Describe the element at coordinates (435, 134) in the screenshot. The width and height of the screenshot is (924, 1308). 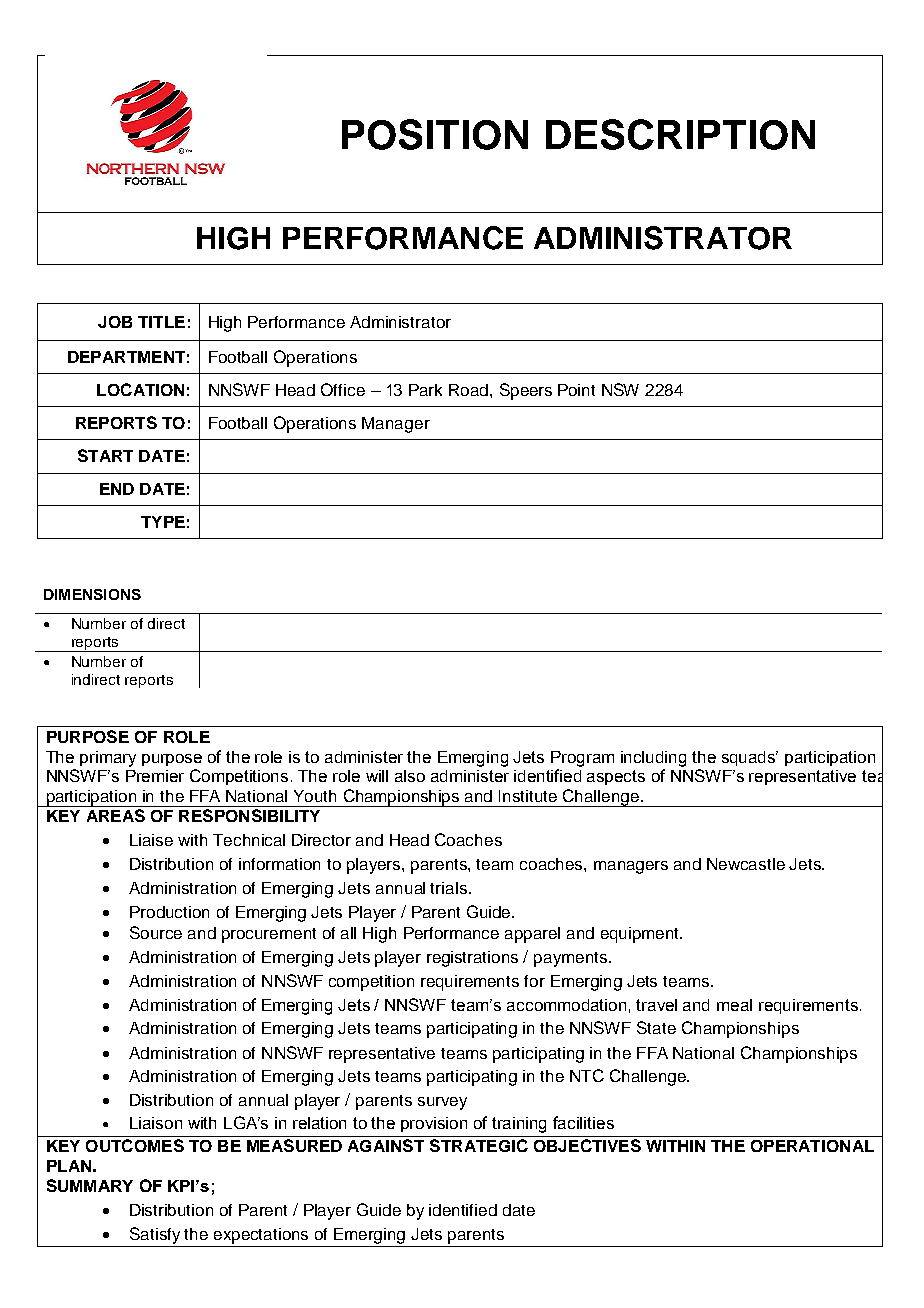
I see `POSITION` at that location.
